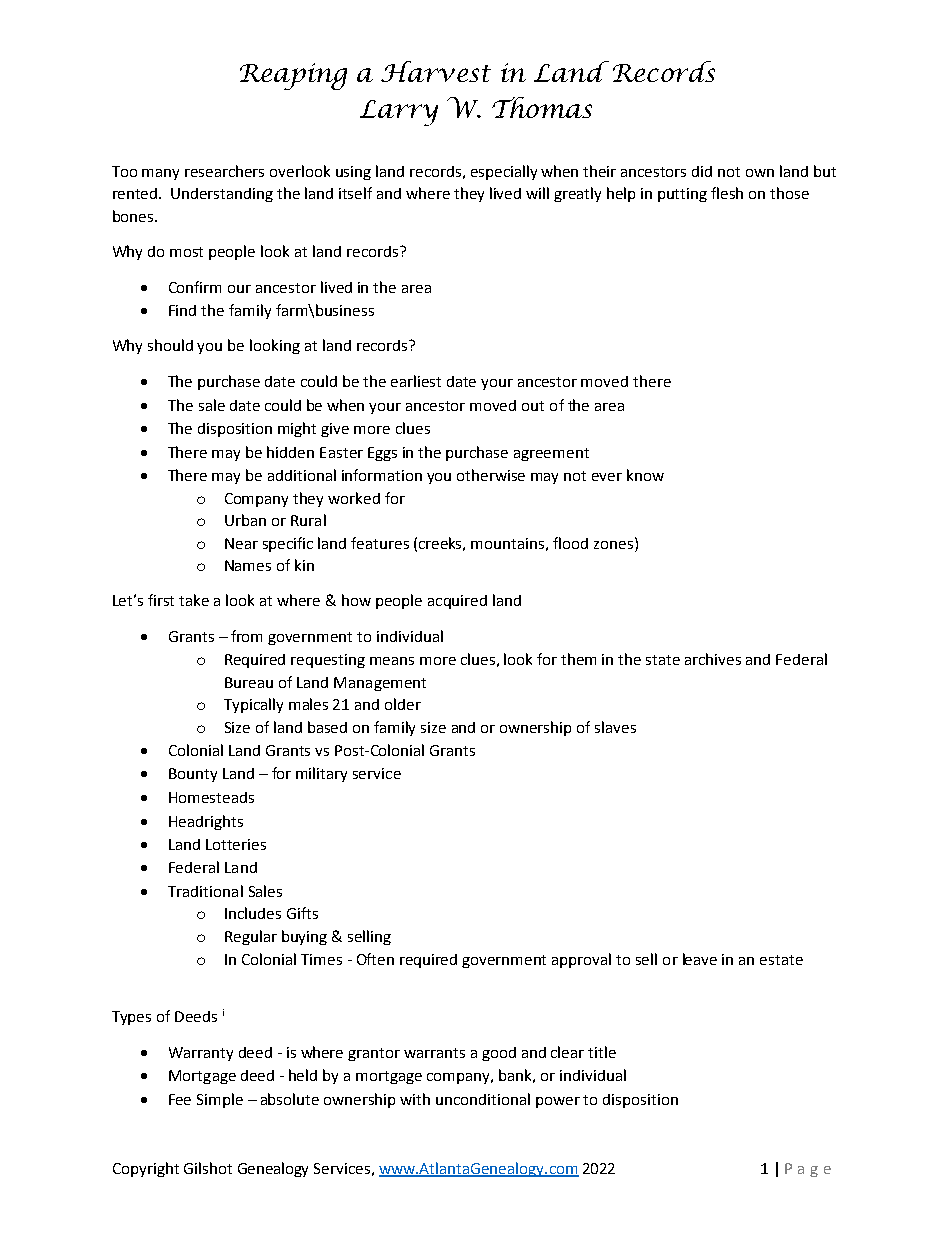  I want to click on did, so click(702, 171).
